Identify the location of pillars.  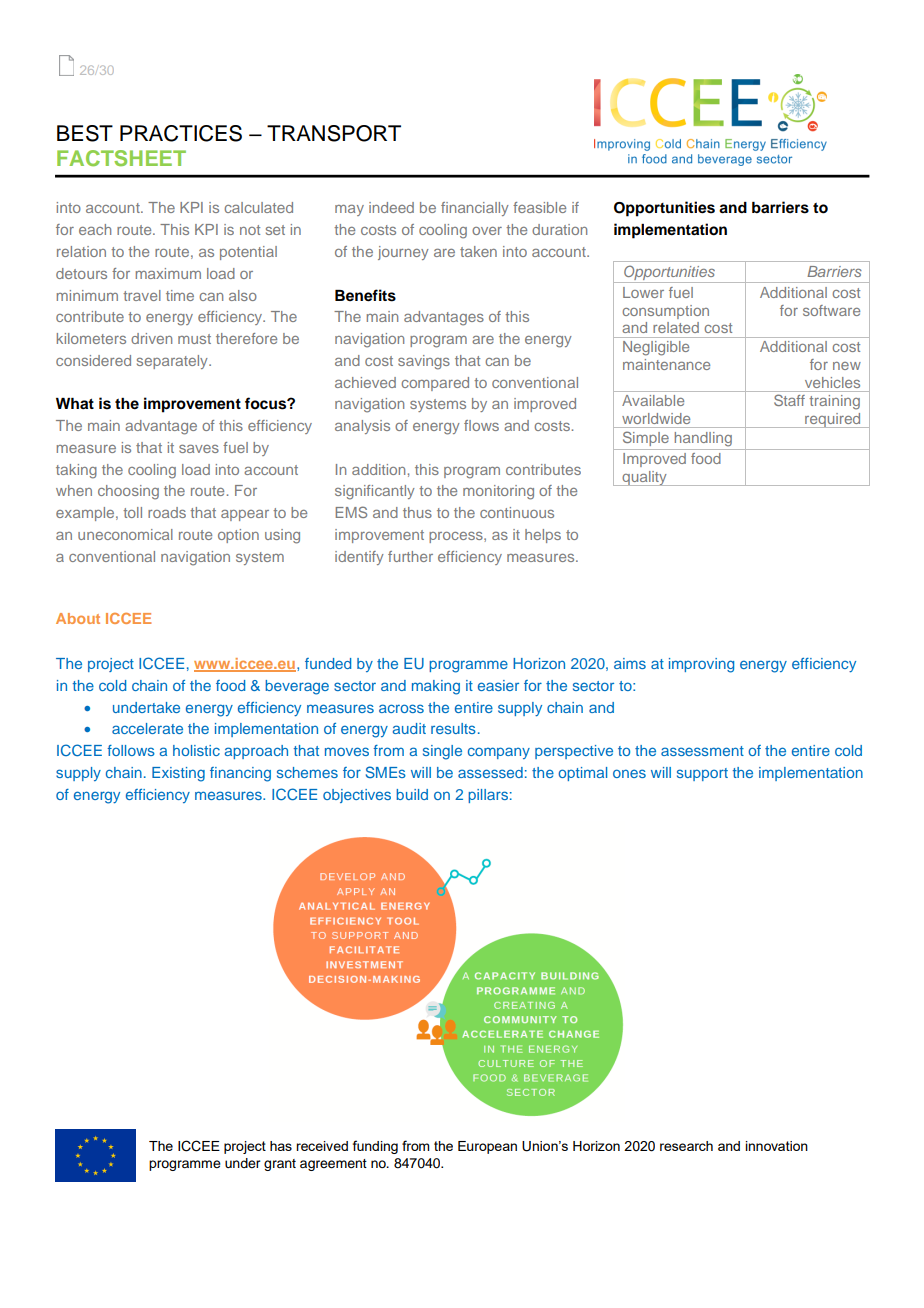
(488, 796).
